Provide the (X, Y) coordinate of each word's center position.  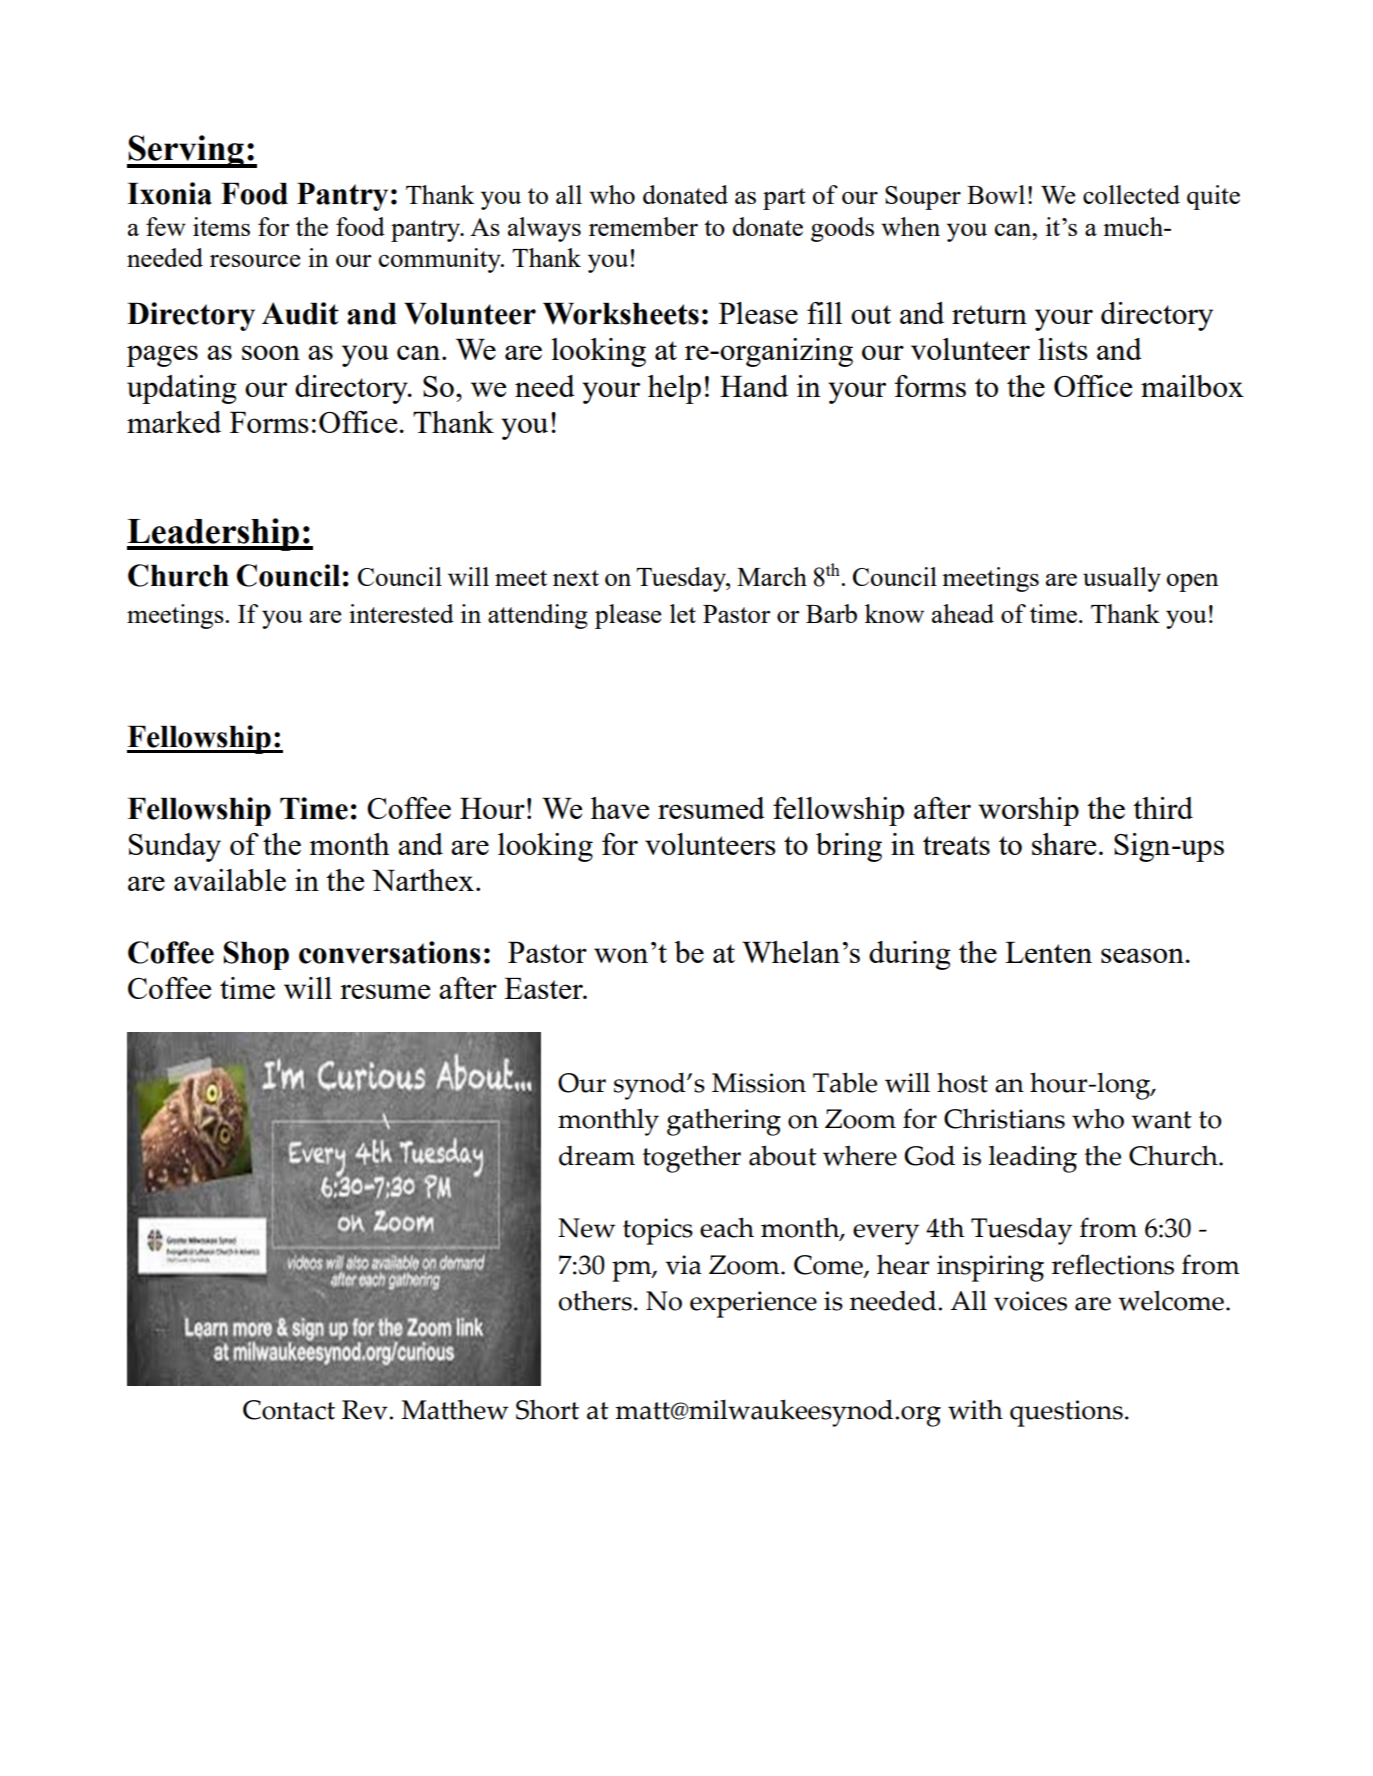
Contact (289, 1410)
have (620, 808)
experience (753, 1304)
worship (1028, 811)
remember (643, 226)
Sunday (175, 847)
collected (1131, 194)
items (221, 226)
